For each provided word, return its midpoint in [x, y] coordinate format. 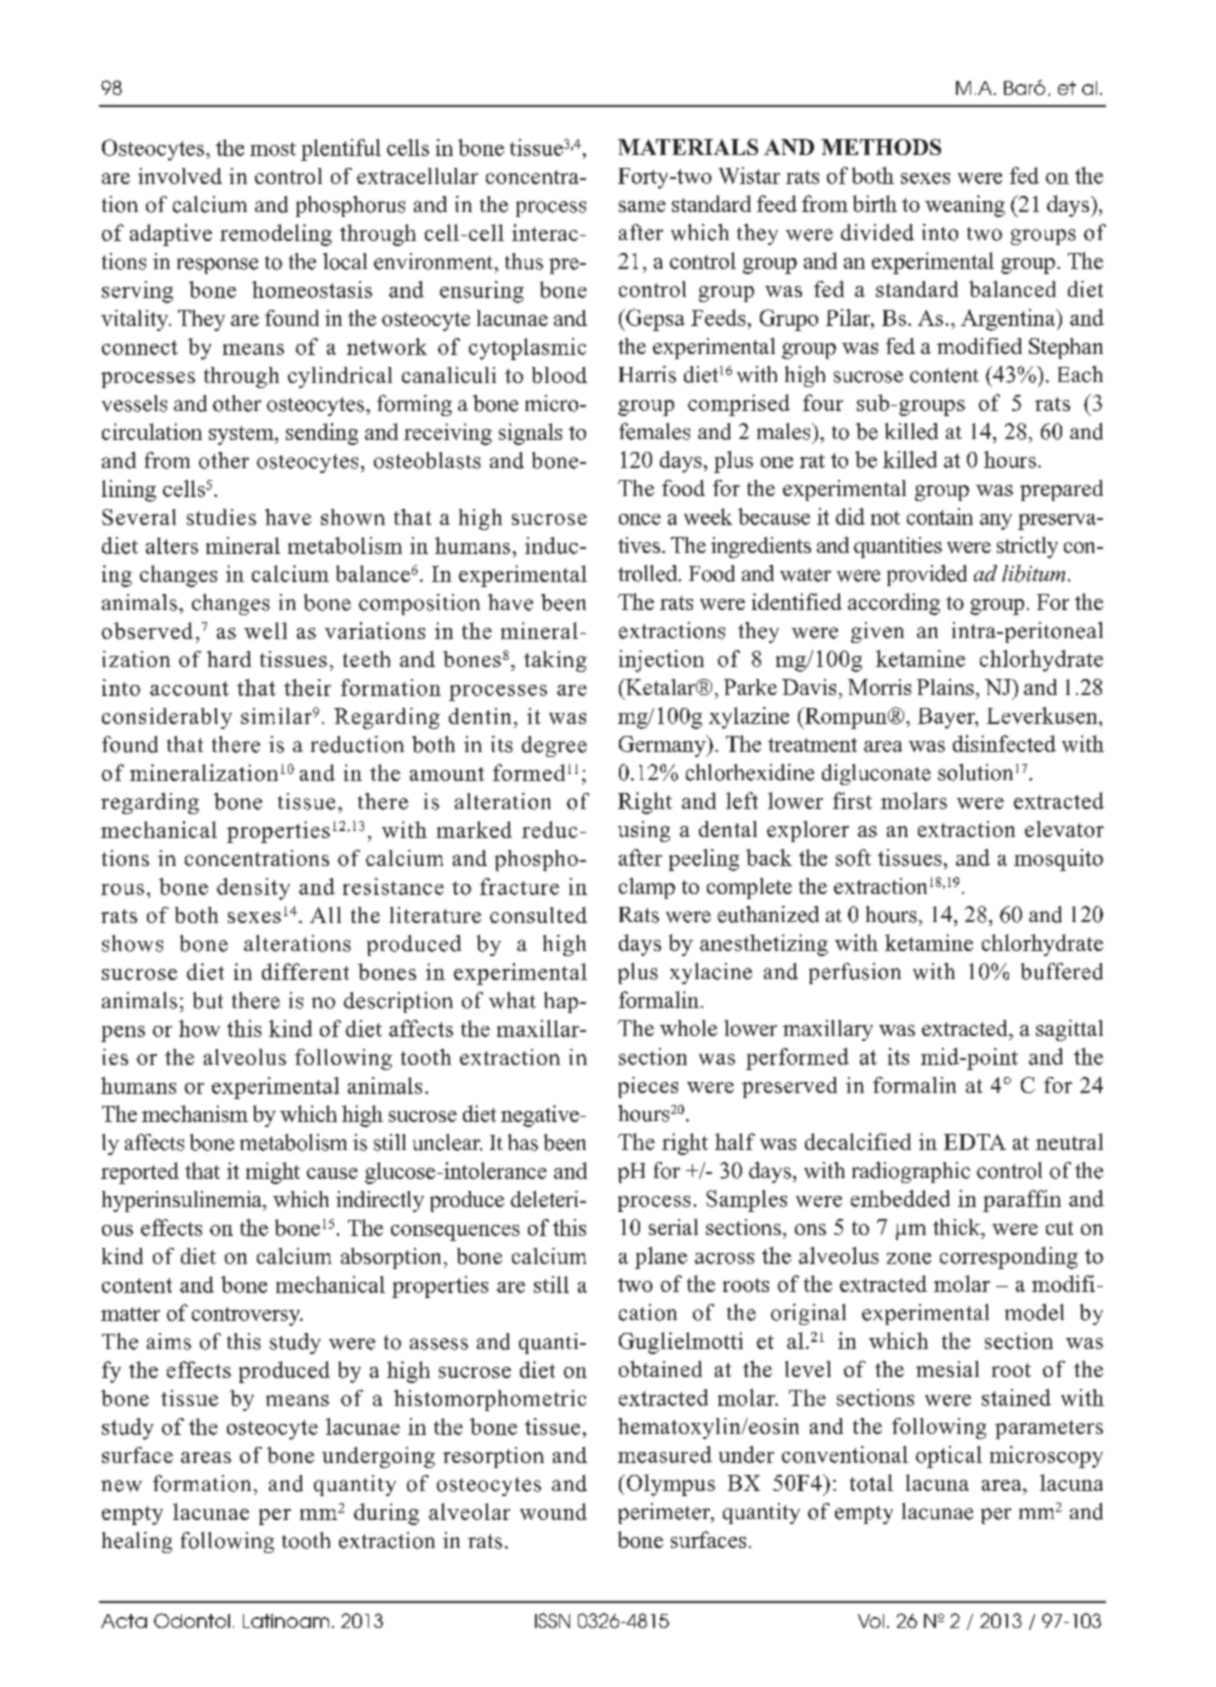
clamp [647, 888]
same [642, 206]
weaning [965, 206]
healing [137, 1542]
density [253, 889]
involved [180, 176]
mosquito [1058, 860]
